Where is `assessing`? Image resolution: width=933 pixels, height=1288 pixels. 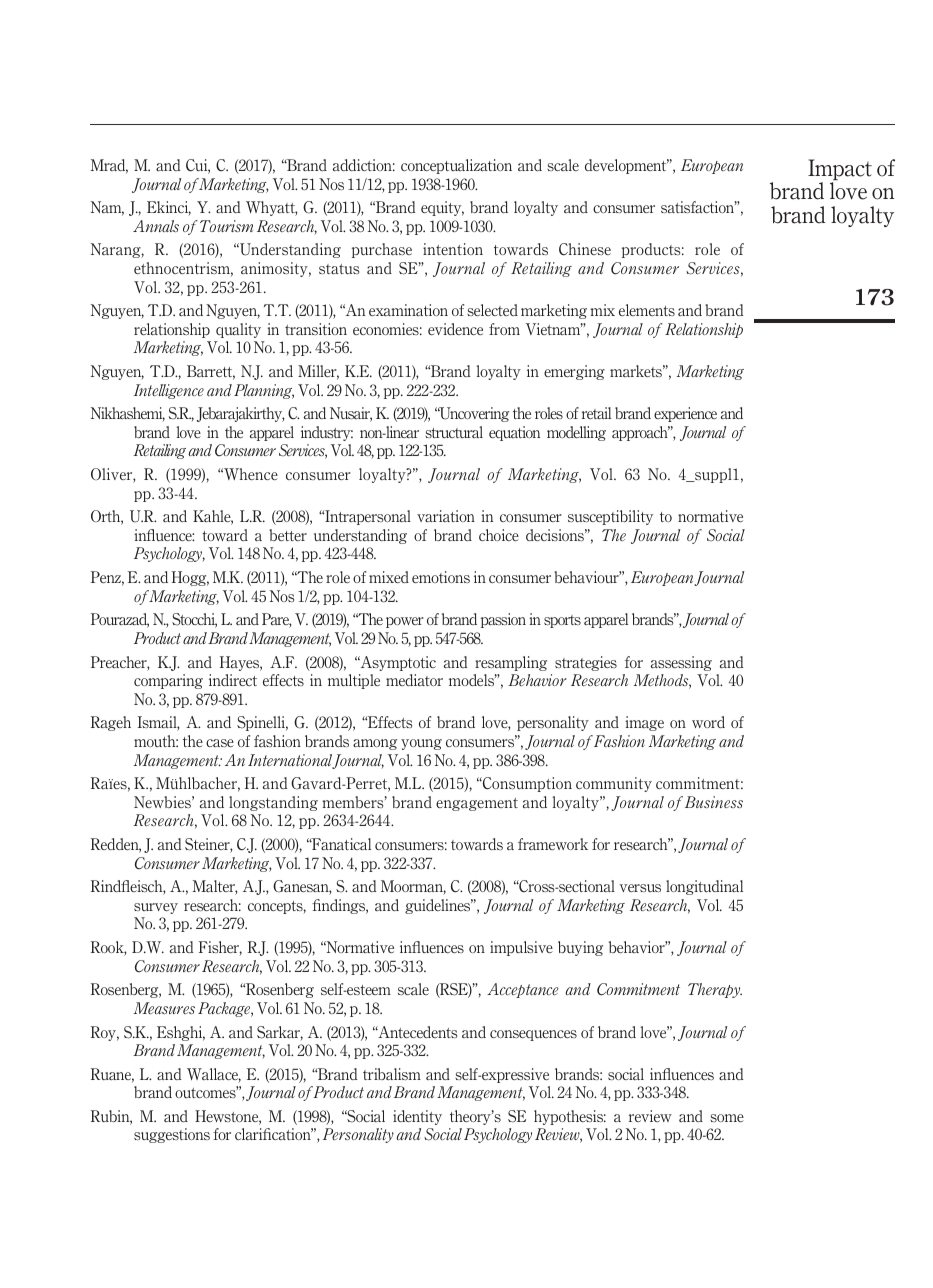
assessing is located at coordinates (681, 663).
